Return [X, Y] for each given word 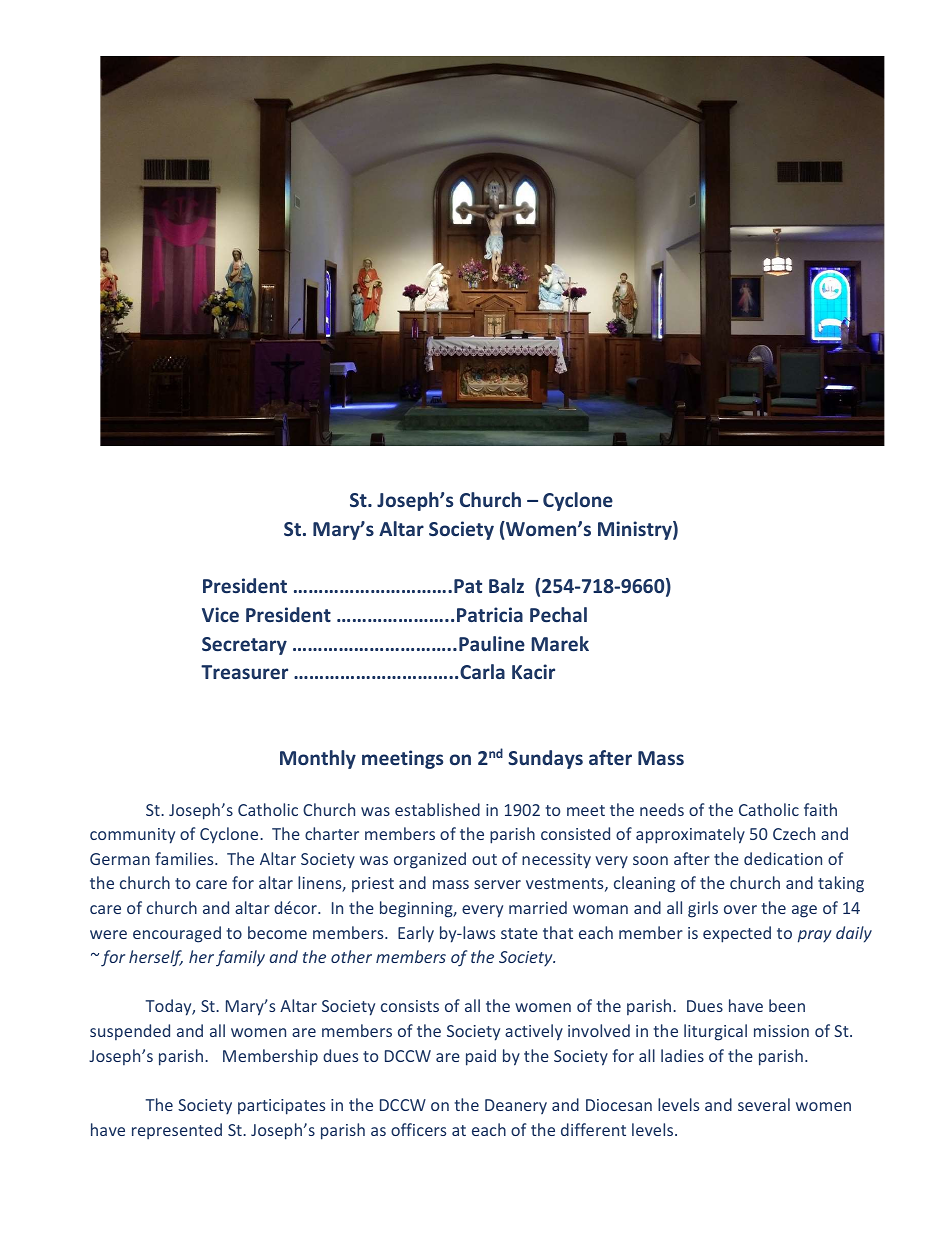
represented [177, 1131]
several [764, 1104]
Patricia [490, 614]
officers [418, 1129]
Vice [220, 614]
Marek [560, 643]
